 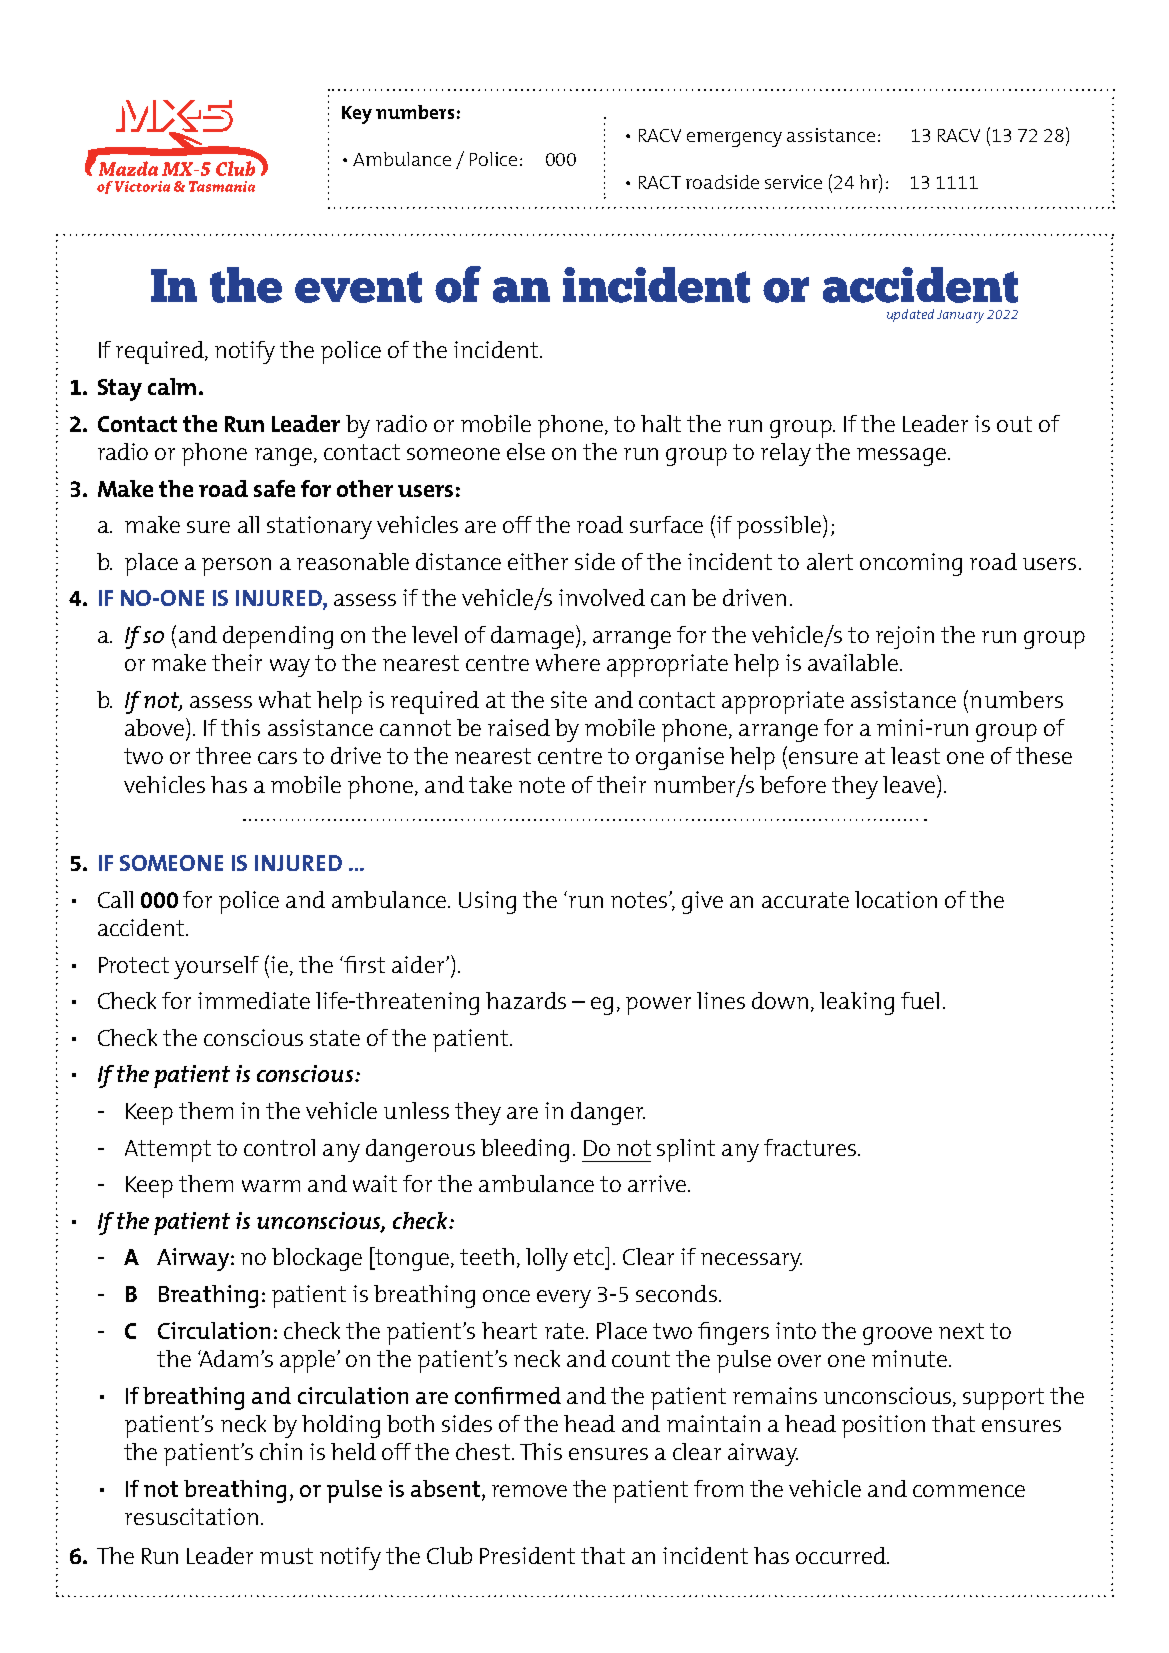 What do you see at coordinates (793, 182) in the document?
I see `service` at bounding box center [793, 182].
